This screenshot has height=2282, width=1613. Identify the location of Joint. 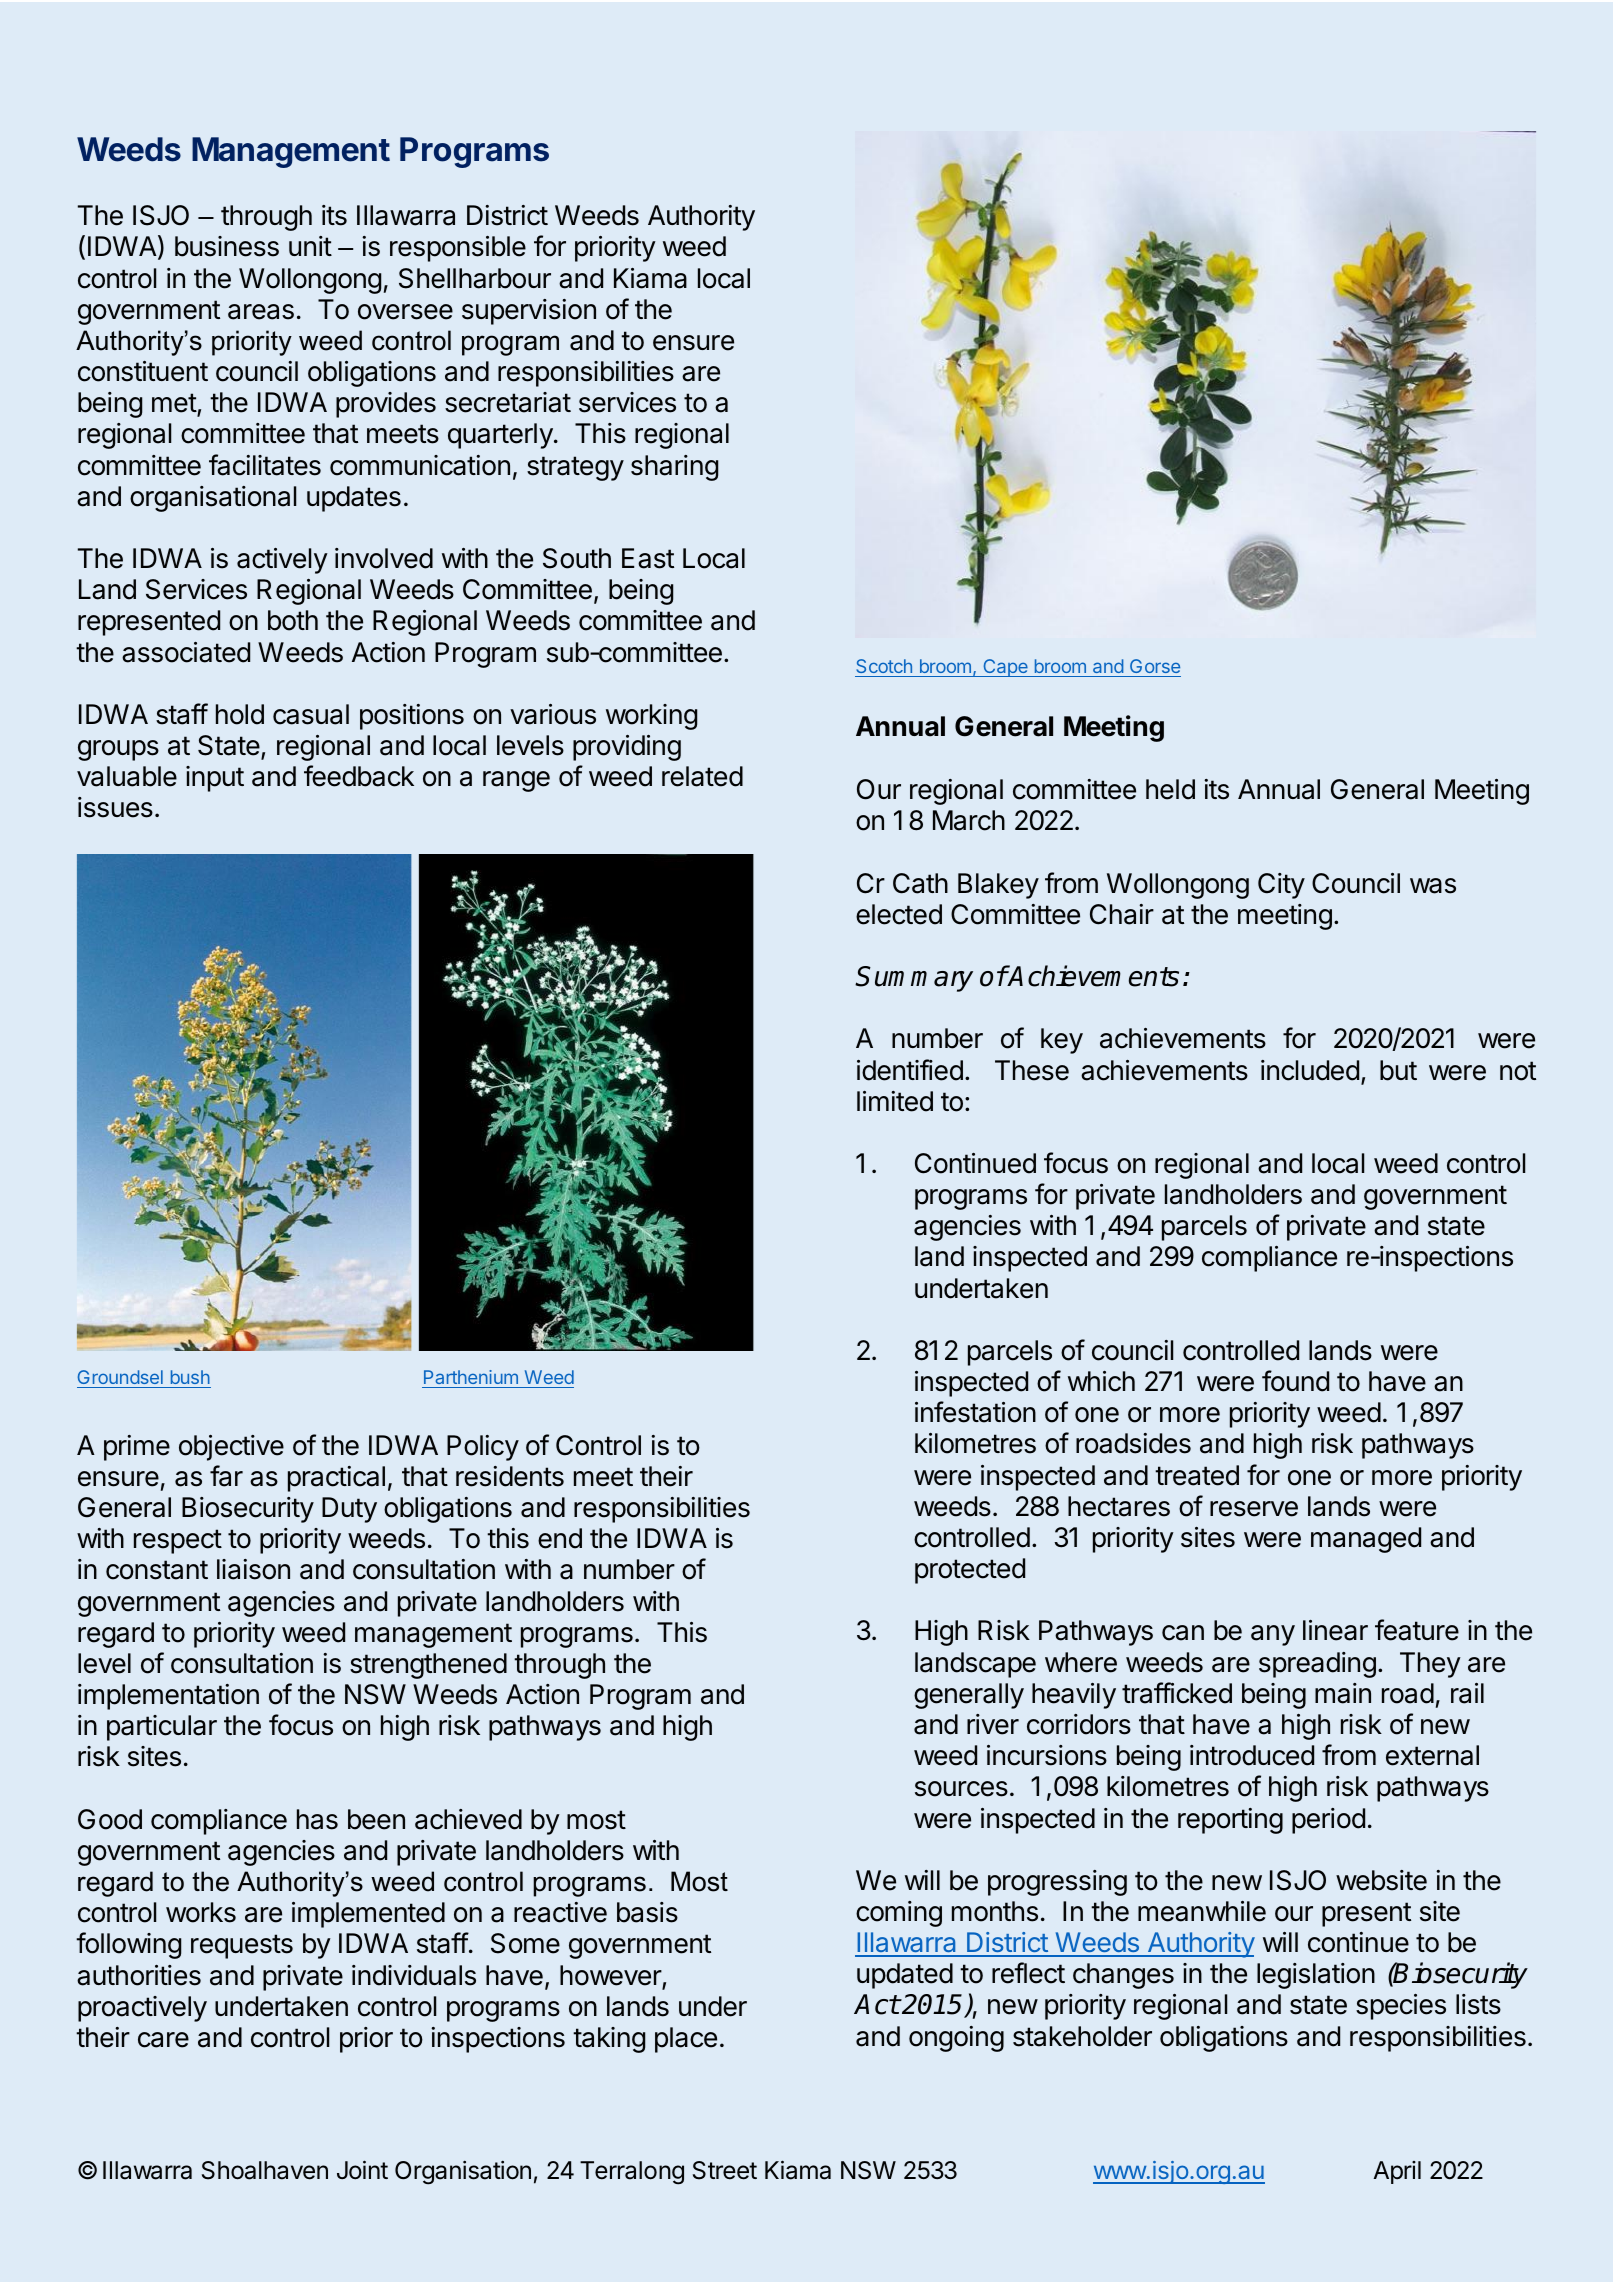
(362, 2170).
